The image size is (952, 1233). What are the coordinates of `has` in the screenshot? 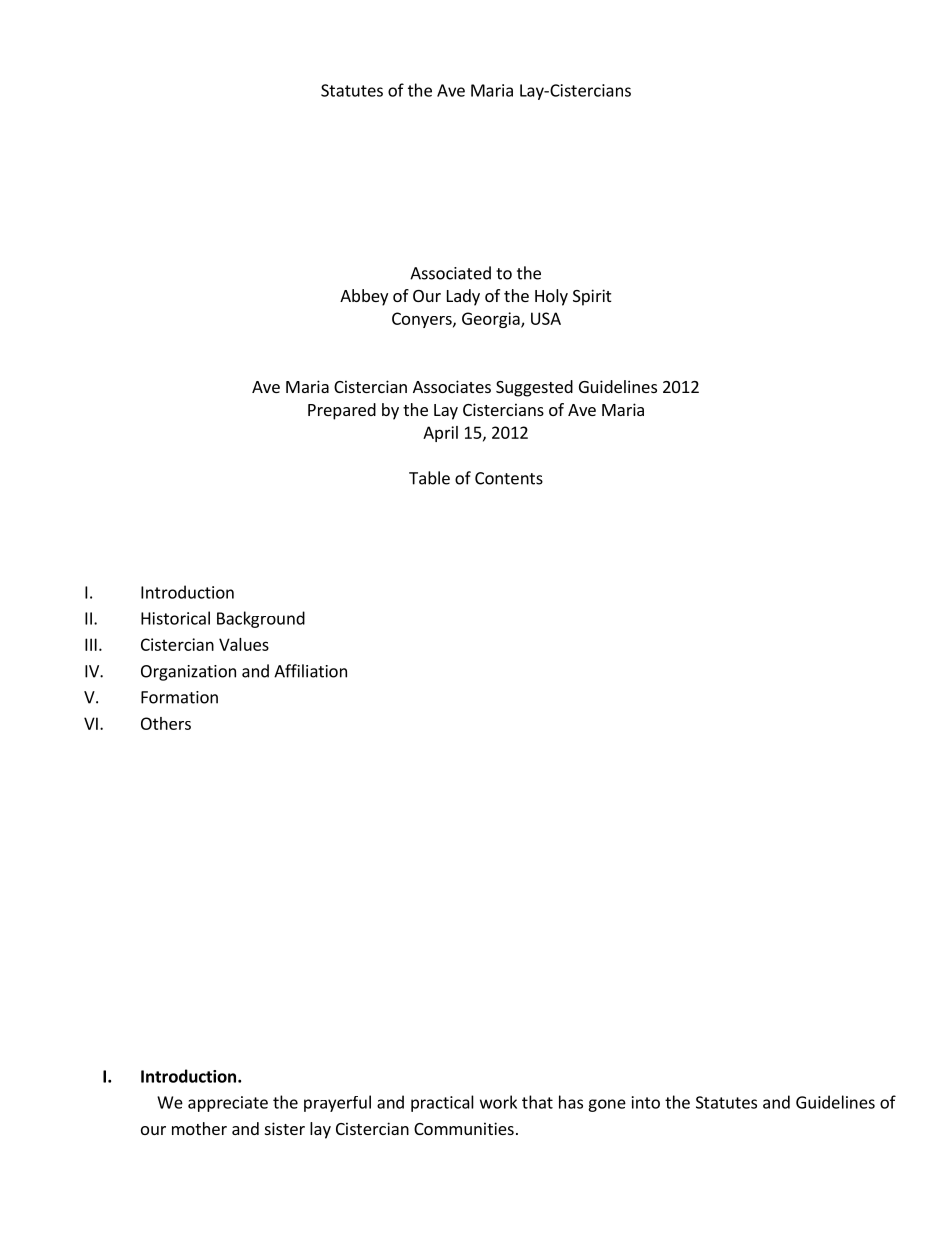 It's located at (571, 1102).
